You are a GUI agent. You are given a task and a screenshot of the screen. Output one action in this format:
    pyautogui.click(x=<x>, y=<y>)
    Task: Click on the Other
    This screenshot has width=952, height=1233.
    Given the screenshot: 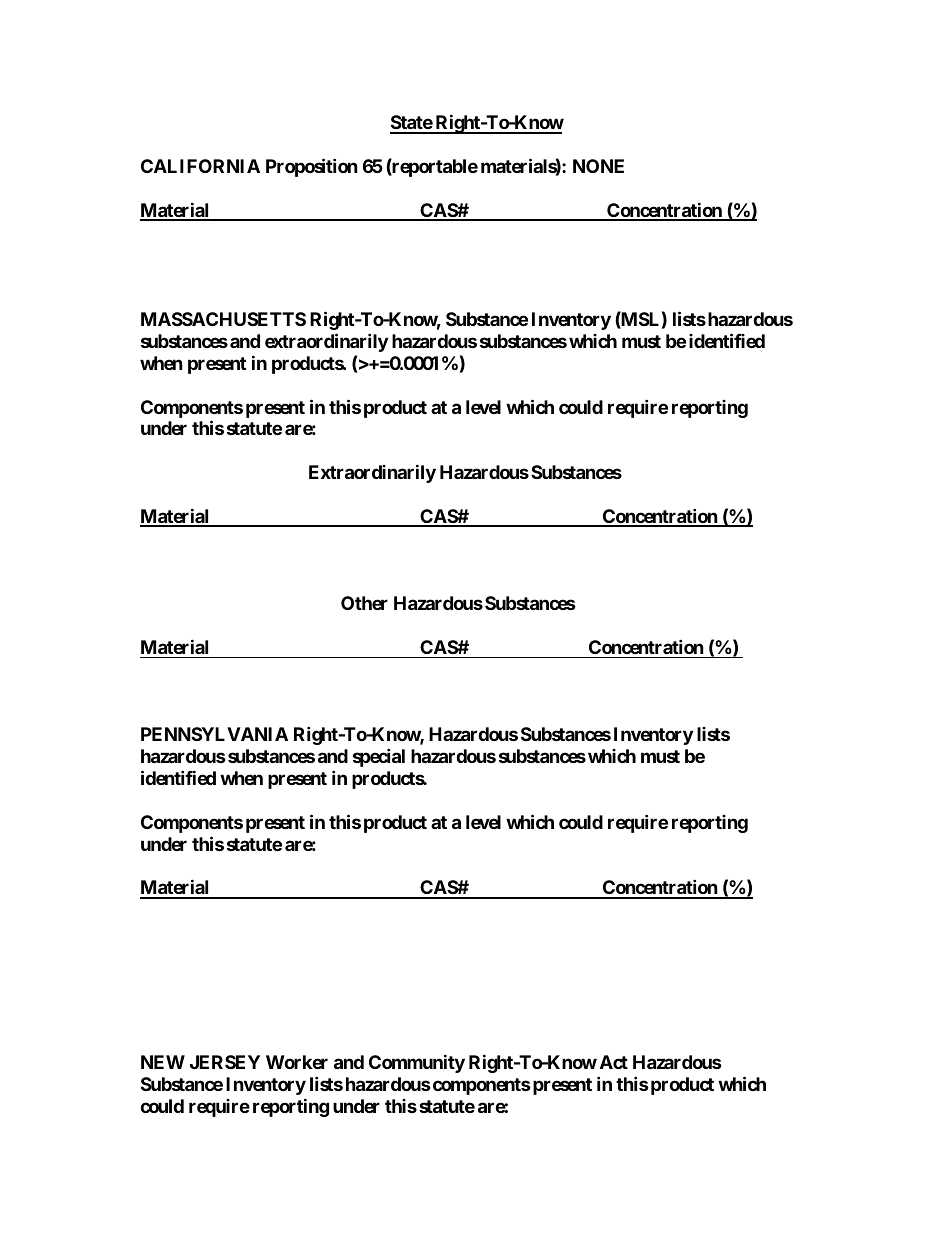 What is the action you would take?
    pyautogui.click(x=364, y=603)
